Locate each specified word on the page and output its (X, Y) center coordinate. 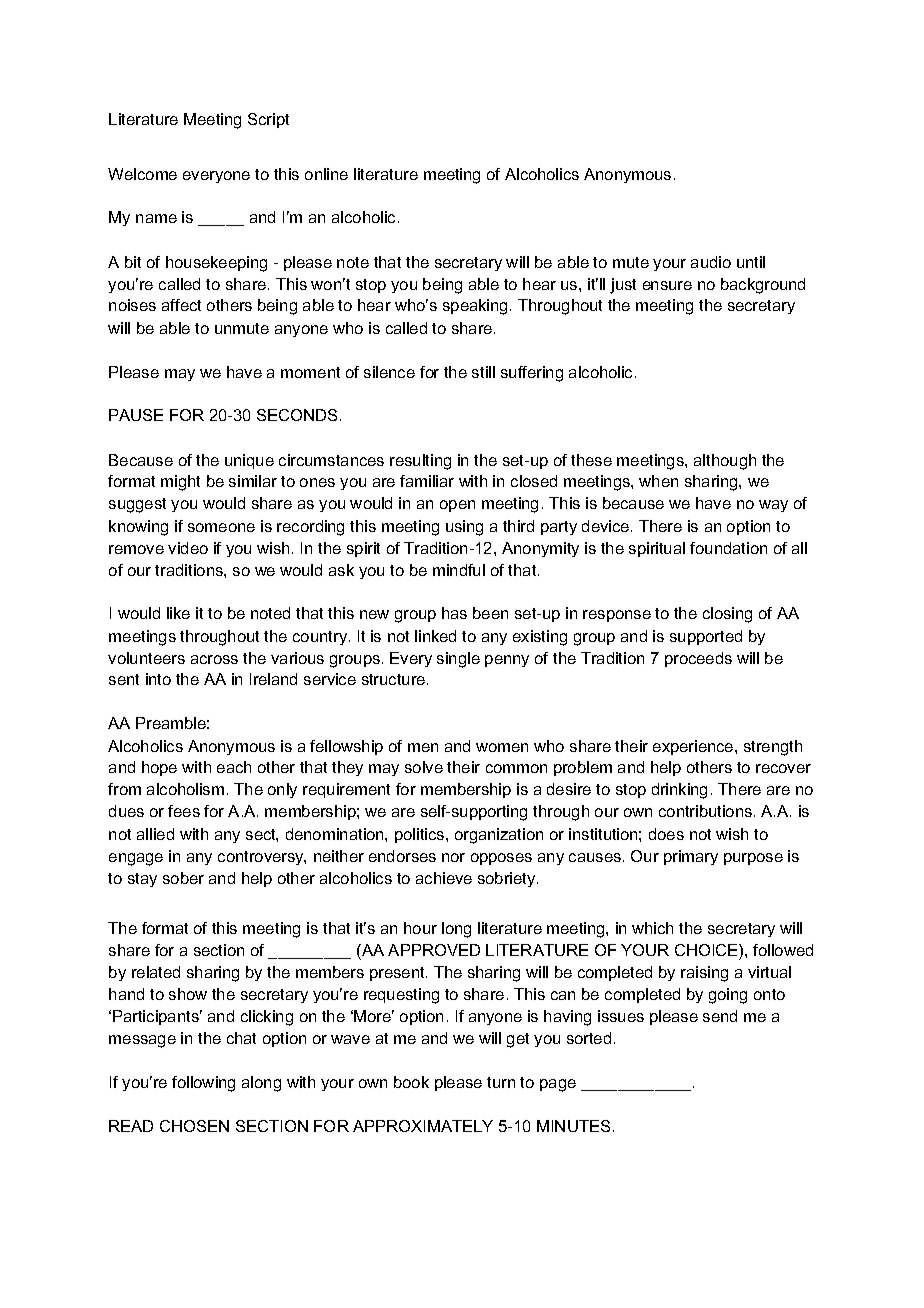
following (203, 1084)
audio (711, 262)
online (326, 174)
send (720, 1016)
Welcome (142, 174)
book (411, 1082)
